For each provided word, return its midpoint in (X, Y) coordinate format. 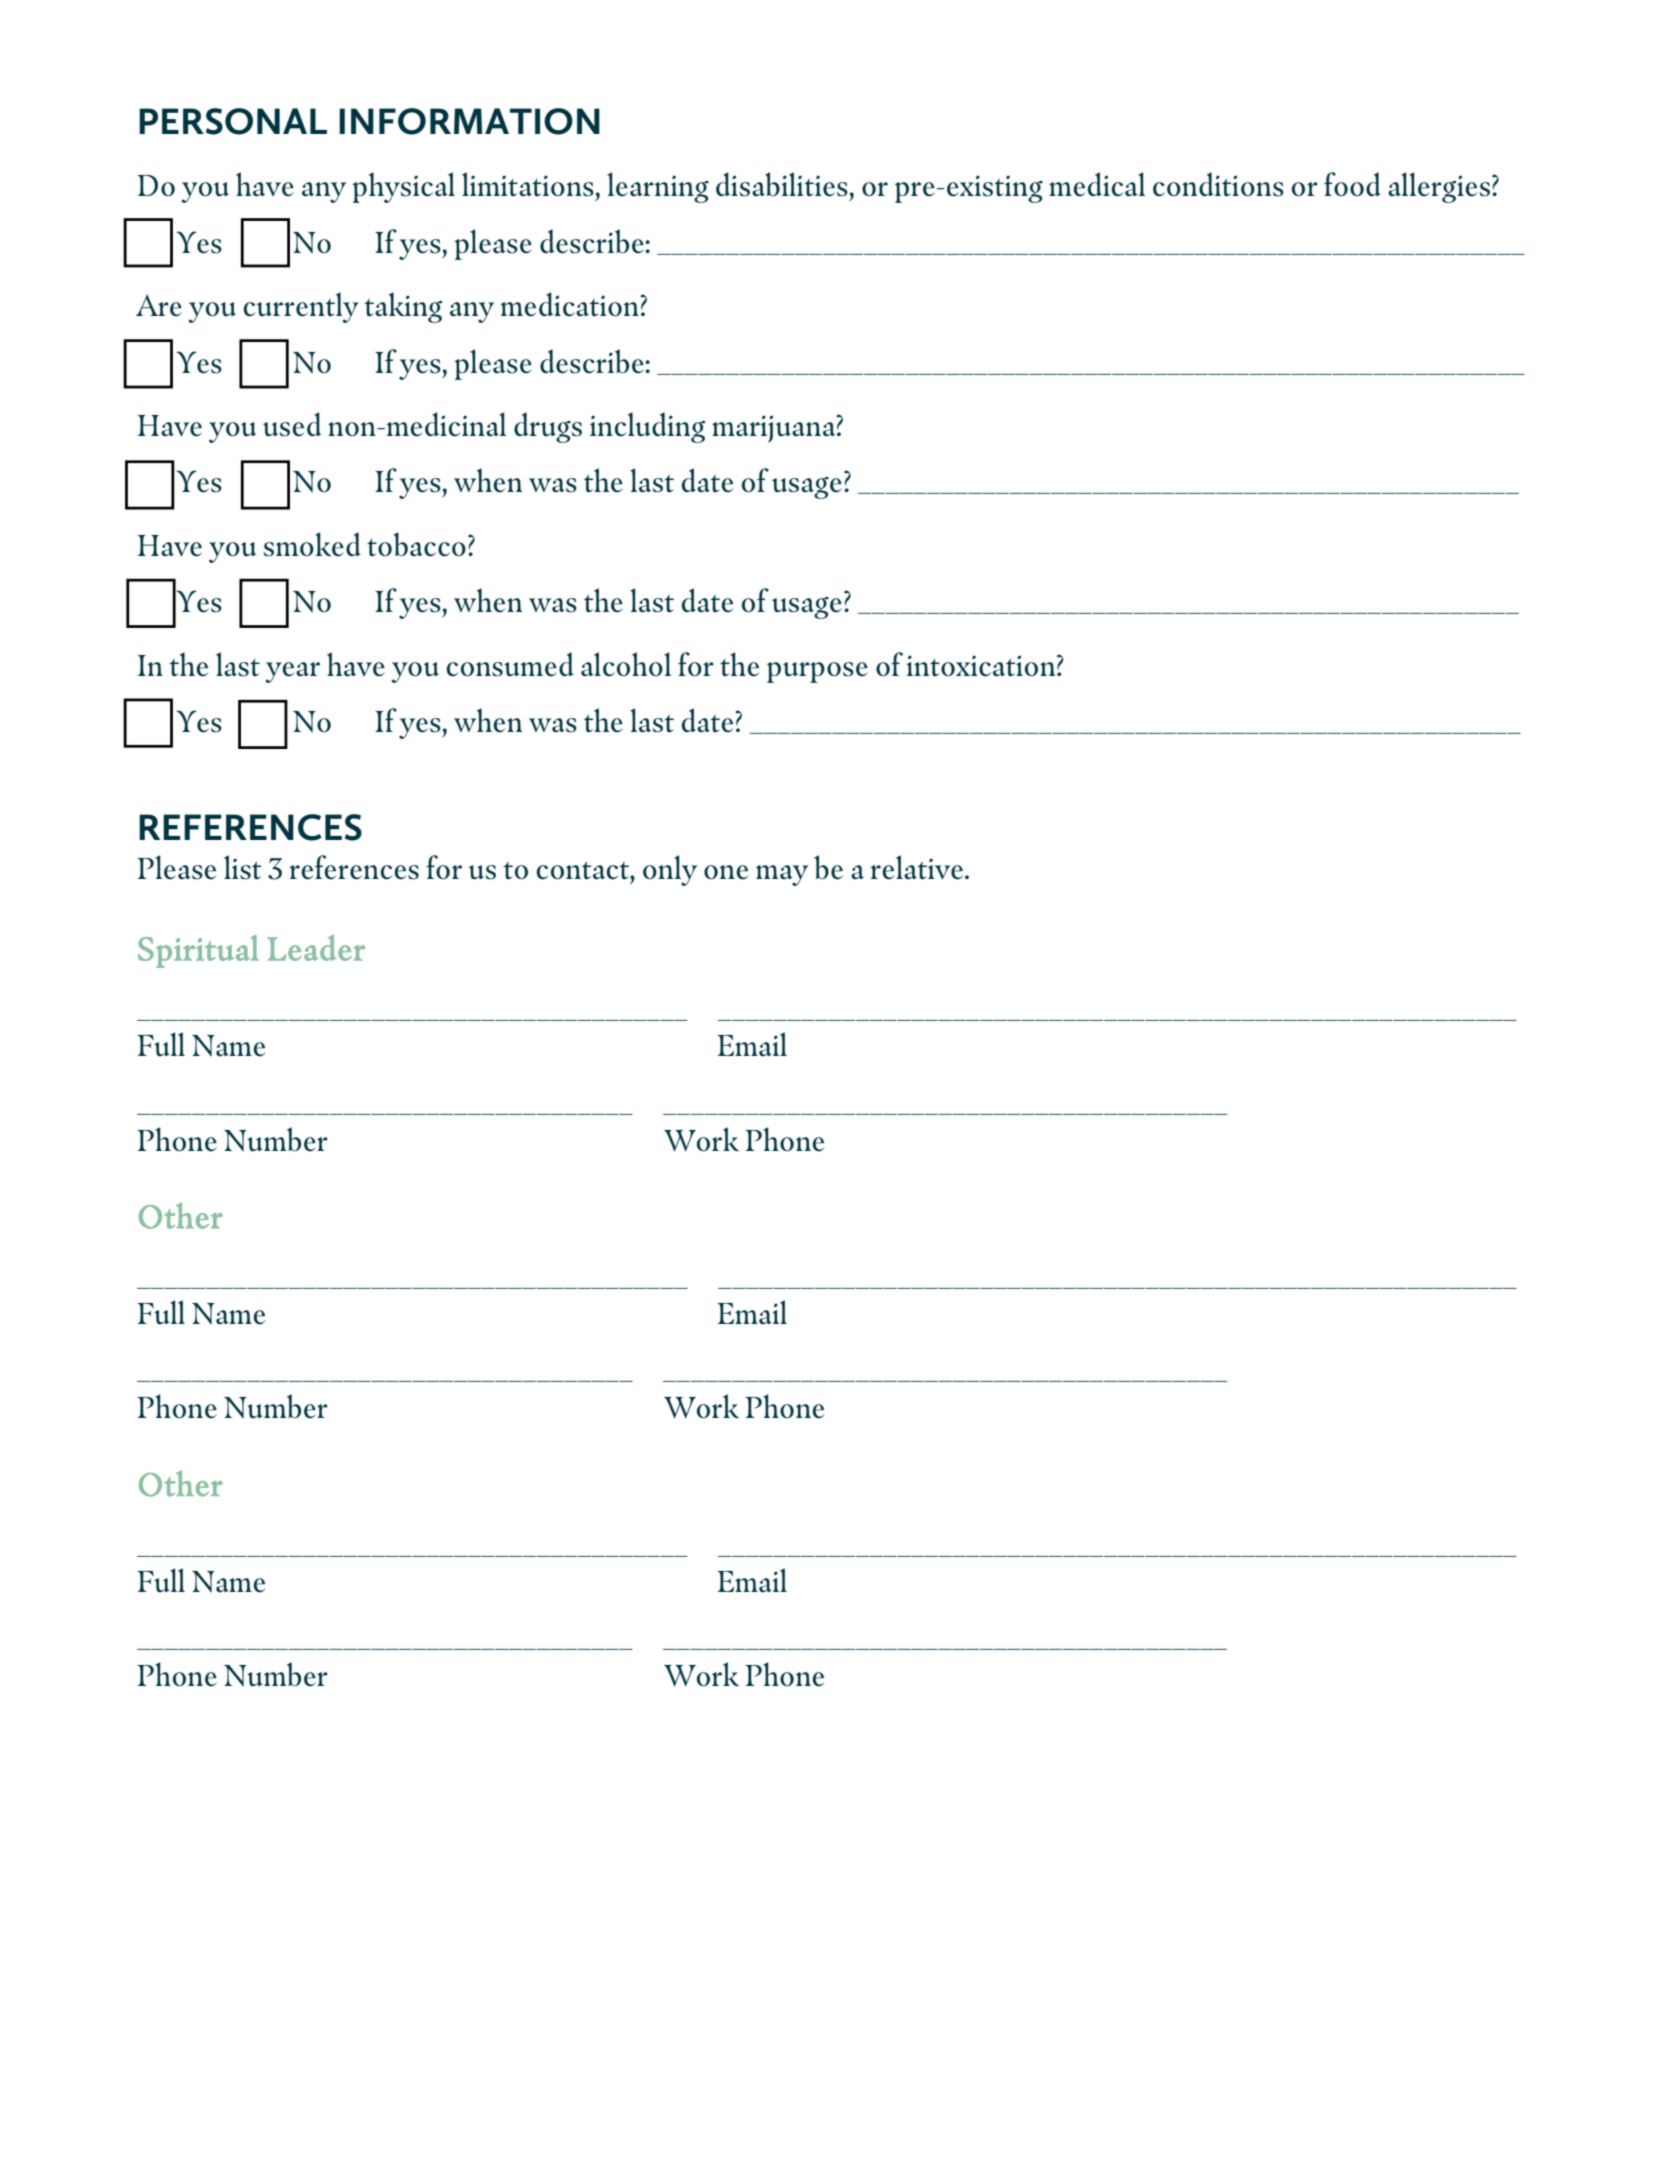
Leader (316, 948)
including (647, 427)
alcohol (626, 664)
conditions (1218, 184)
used (292, 424)
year (293, 672)
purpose (817, 672)
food (1352, 184)
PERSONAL (233, 121)
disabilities (782, 184)
